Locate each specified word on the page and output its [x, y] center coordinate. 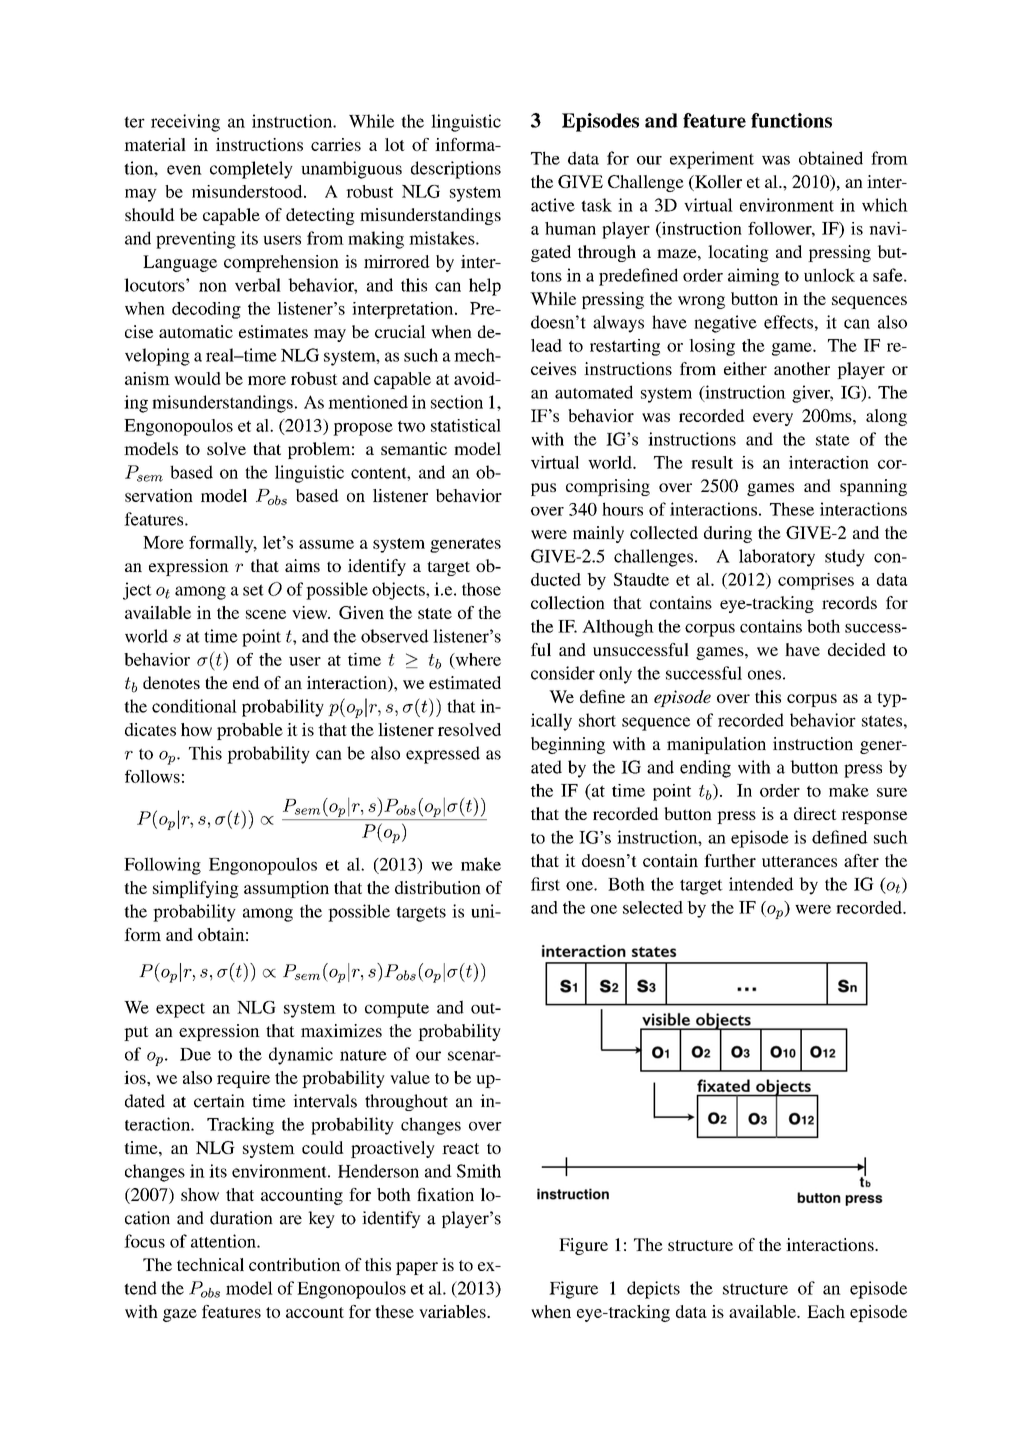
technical [210, 1264]
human [570, 228]
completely [251, 170]
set [253, 590]
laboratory [777, 558]
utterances [799, 861]
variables [453, 1311]
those [481, 589]
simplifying [196, 889]
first [545, 884]
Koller [717, 181]
